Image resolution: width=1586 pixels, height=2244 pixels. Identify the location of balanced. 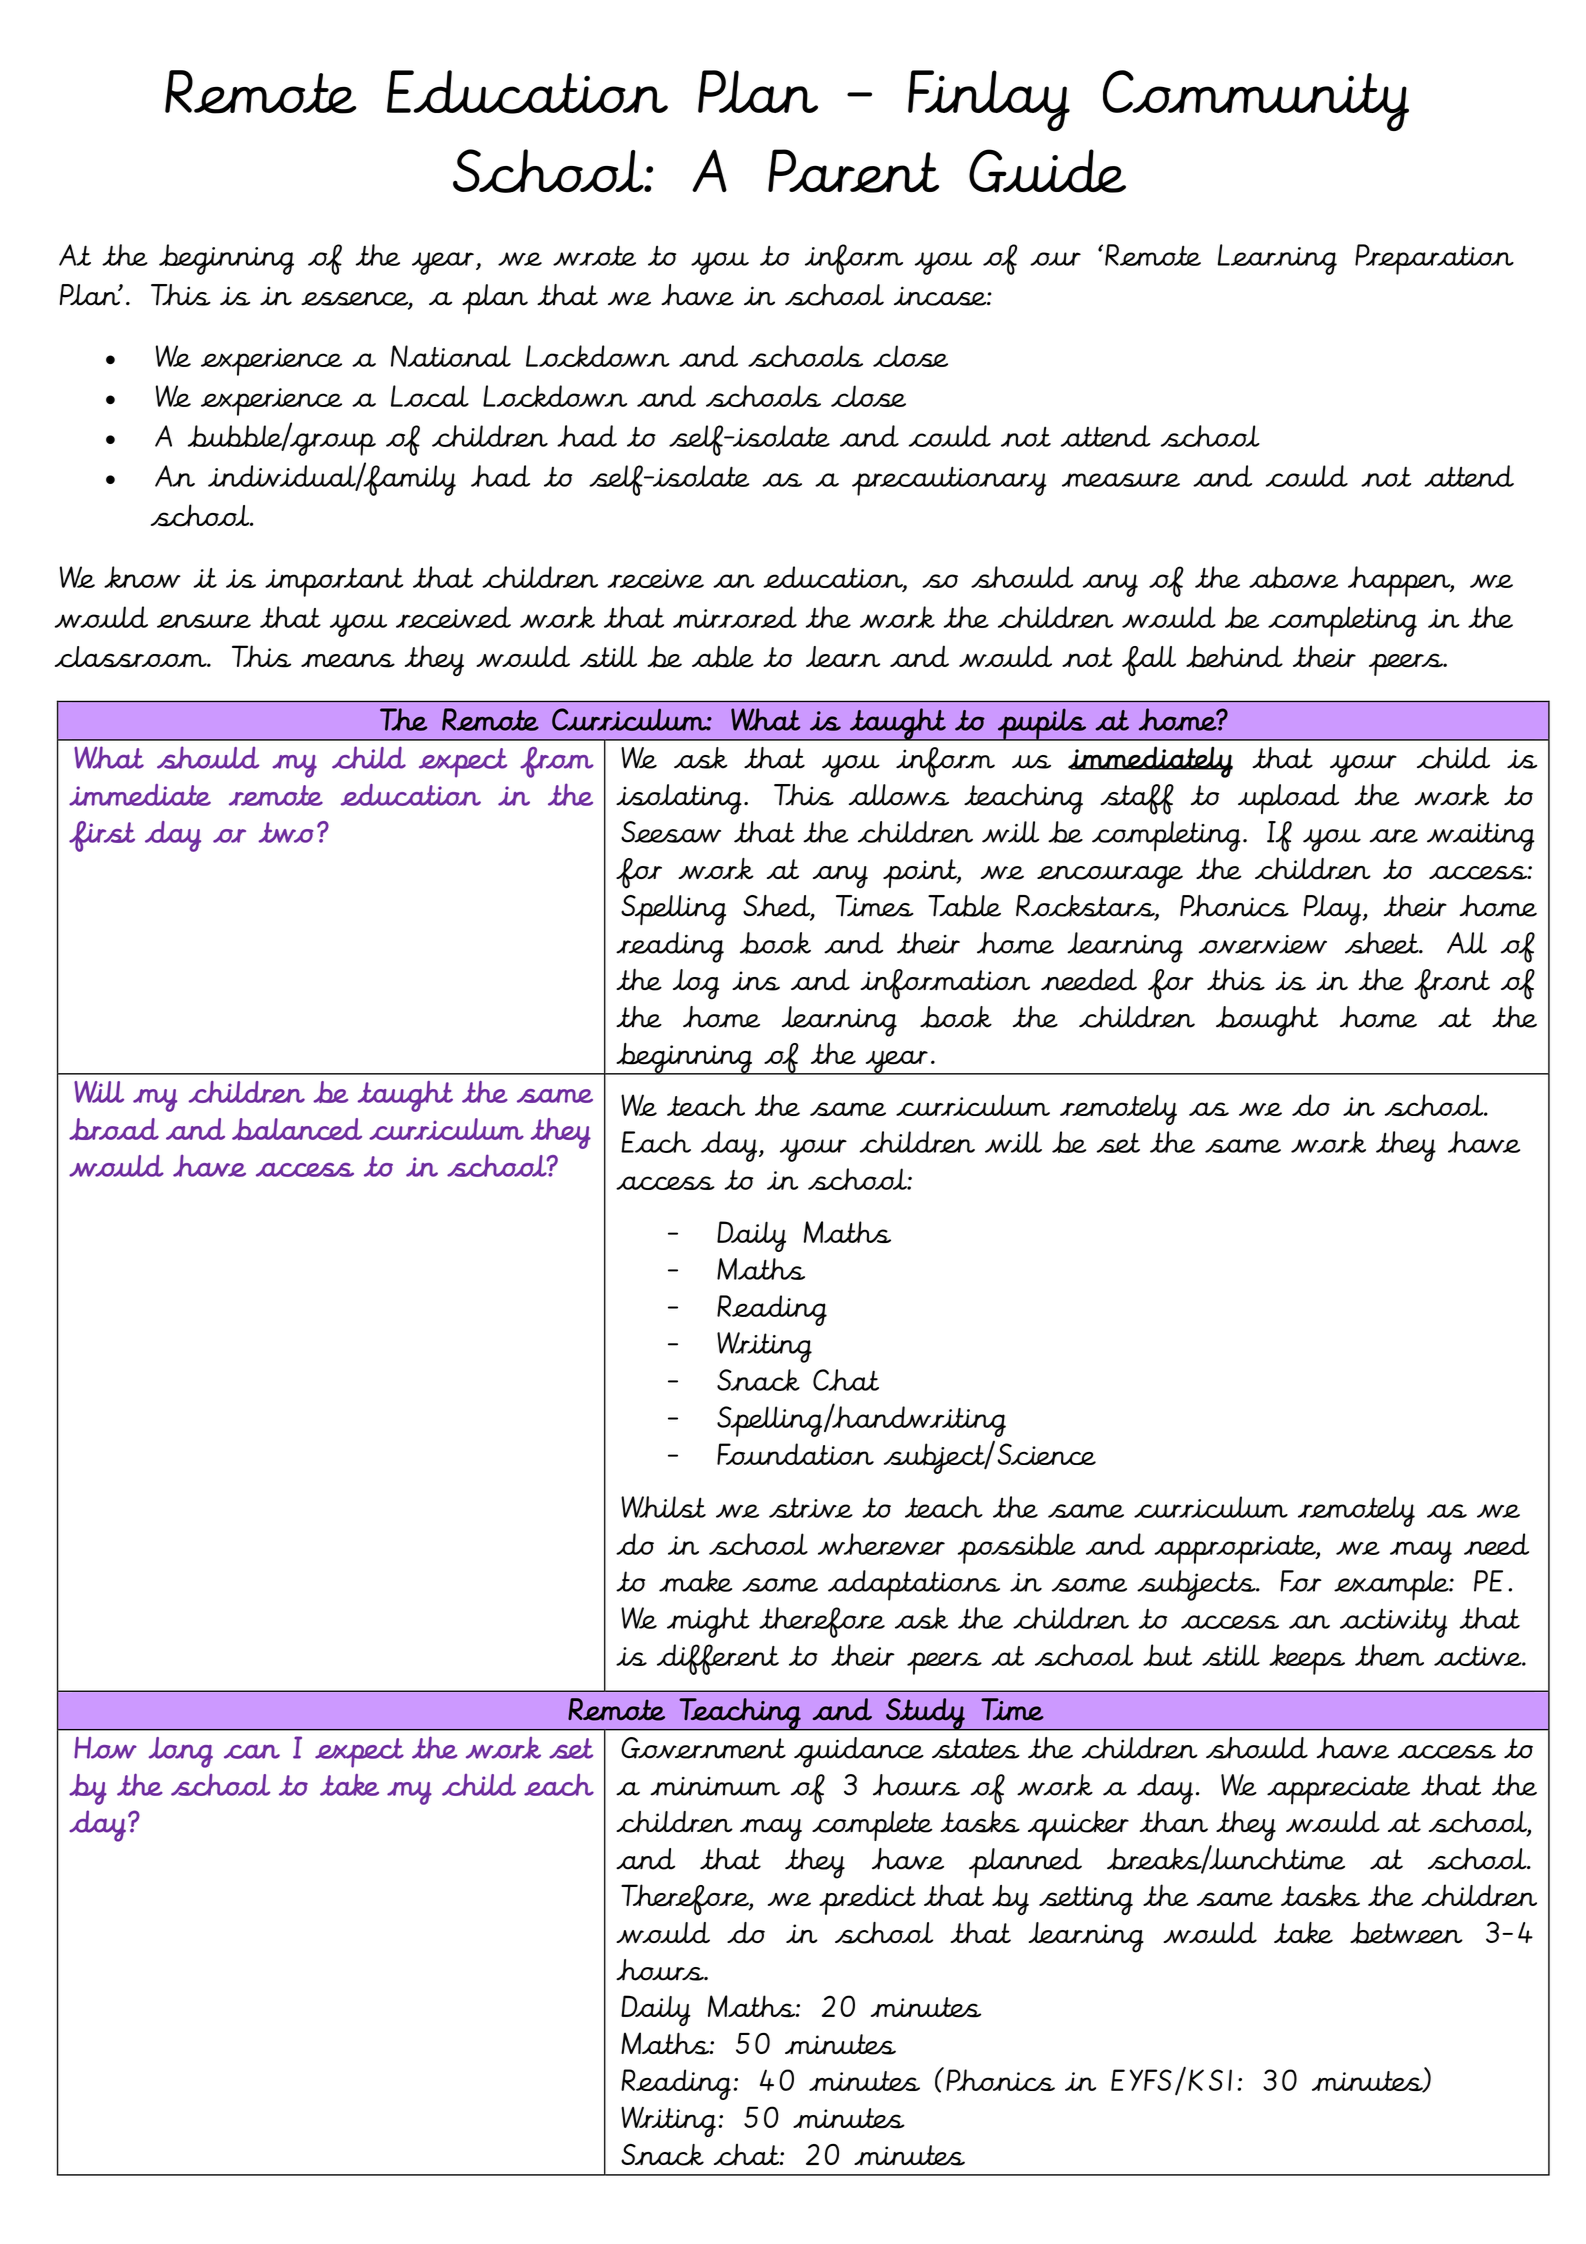
(297, 1129).
